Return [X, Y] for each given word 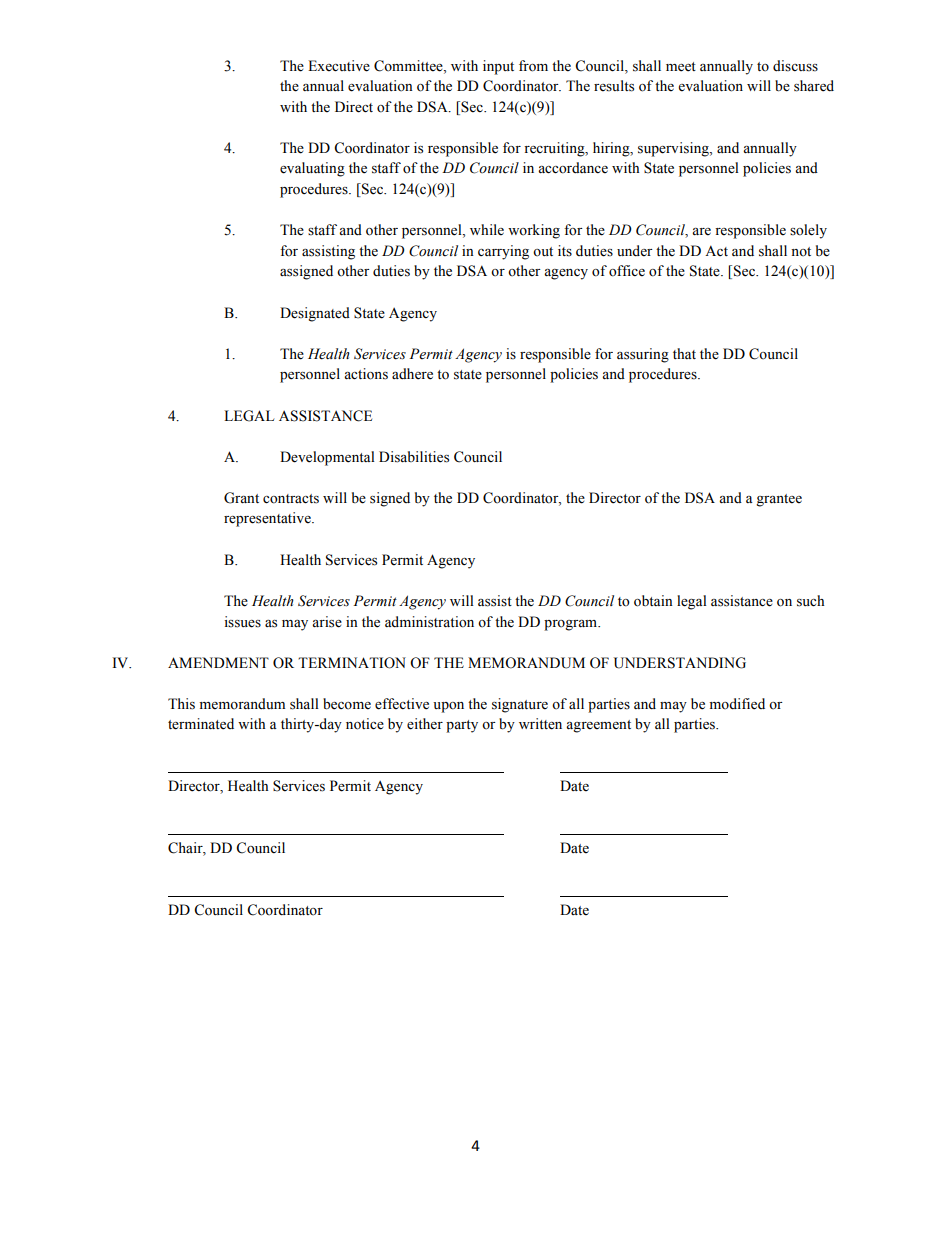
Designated [315, 314]
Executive [339, 66]
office [627, 271]
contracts [291, 499]
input [498, 67]
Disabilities [414, 457]
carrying [503, 252]
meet [681, 67]
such [810, 601]
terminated [201, 724]
